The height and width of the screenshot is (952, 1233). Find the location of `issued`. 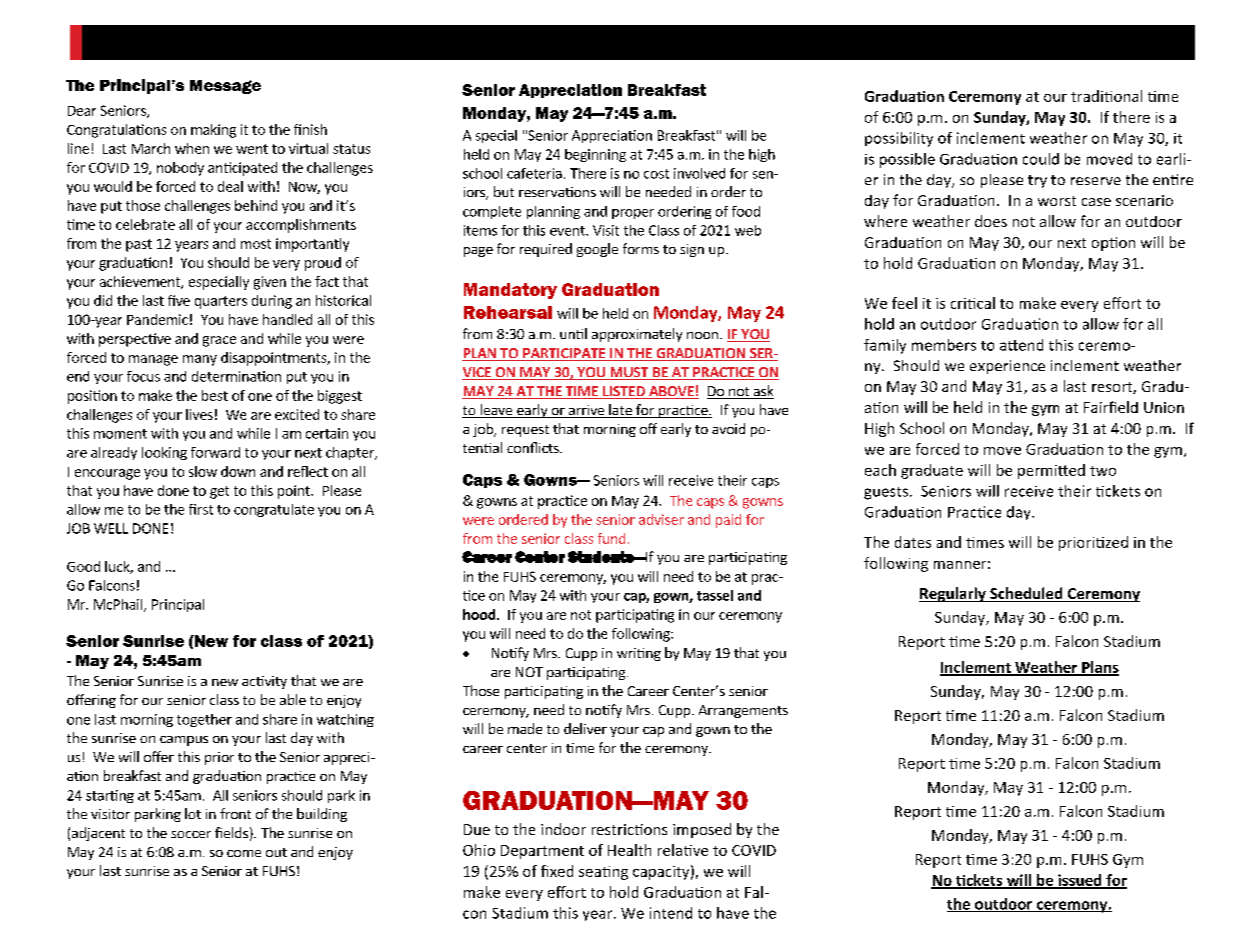

issued is located at coordinates (1080, 881).
